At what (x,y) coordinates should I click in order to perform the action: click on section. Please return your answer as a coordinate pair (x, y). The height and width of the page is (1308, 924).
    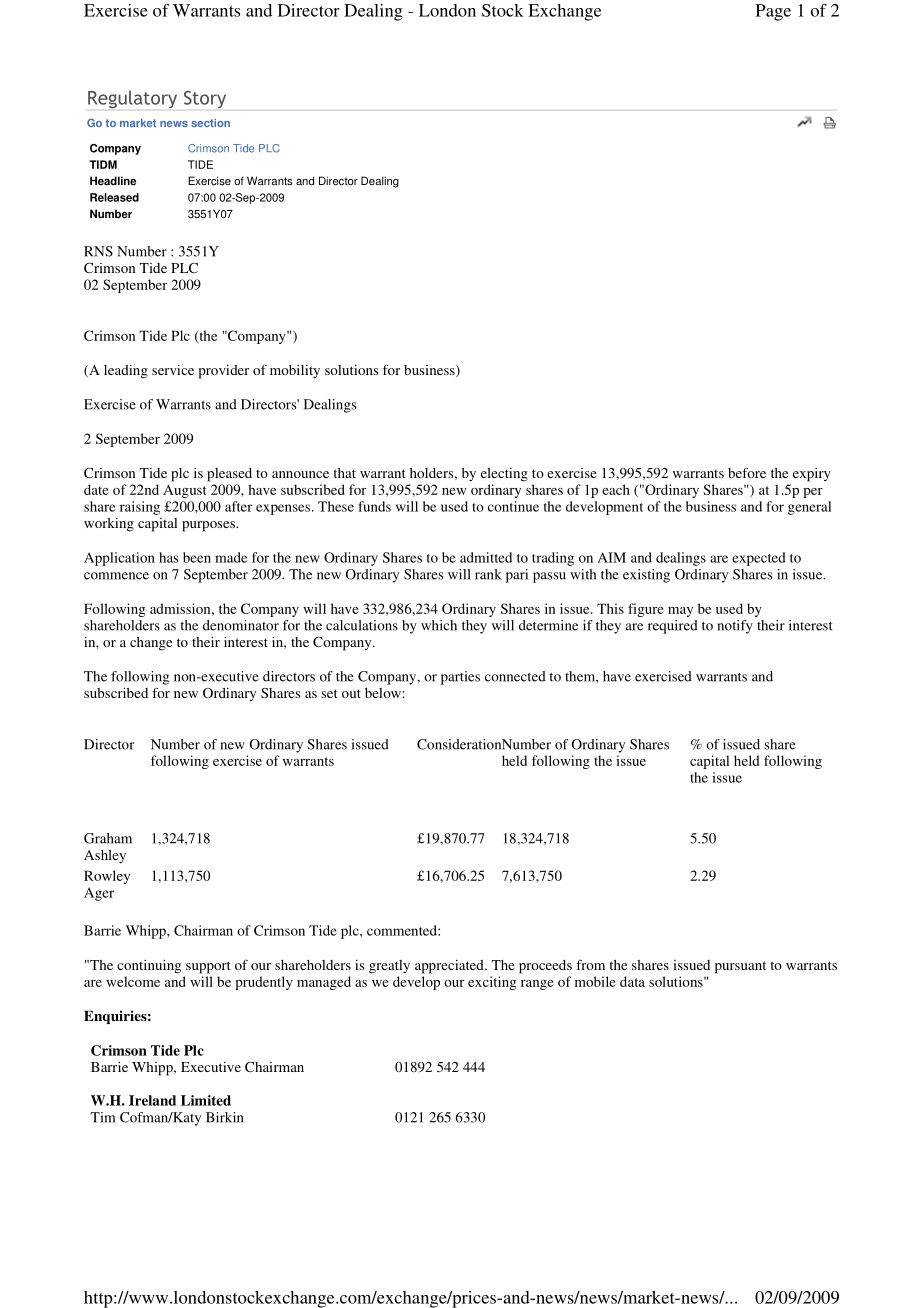
    Looking at the image, I should click on (210, 123).
